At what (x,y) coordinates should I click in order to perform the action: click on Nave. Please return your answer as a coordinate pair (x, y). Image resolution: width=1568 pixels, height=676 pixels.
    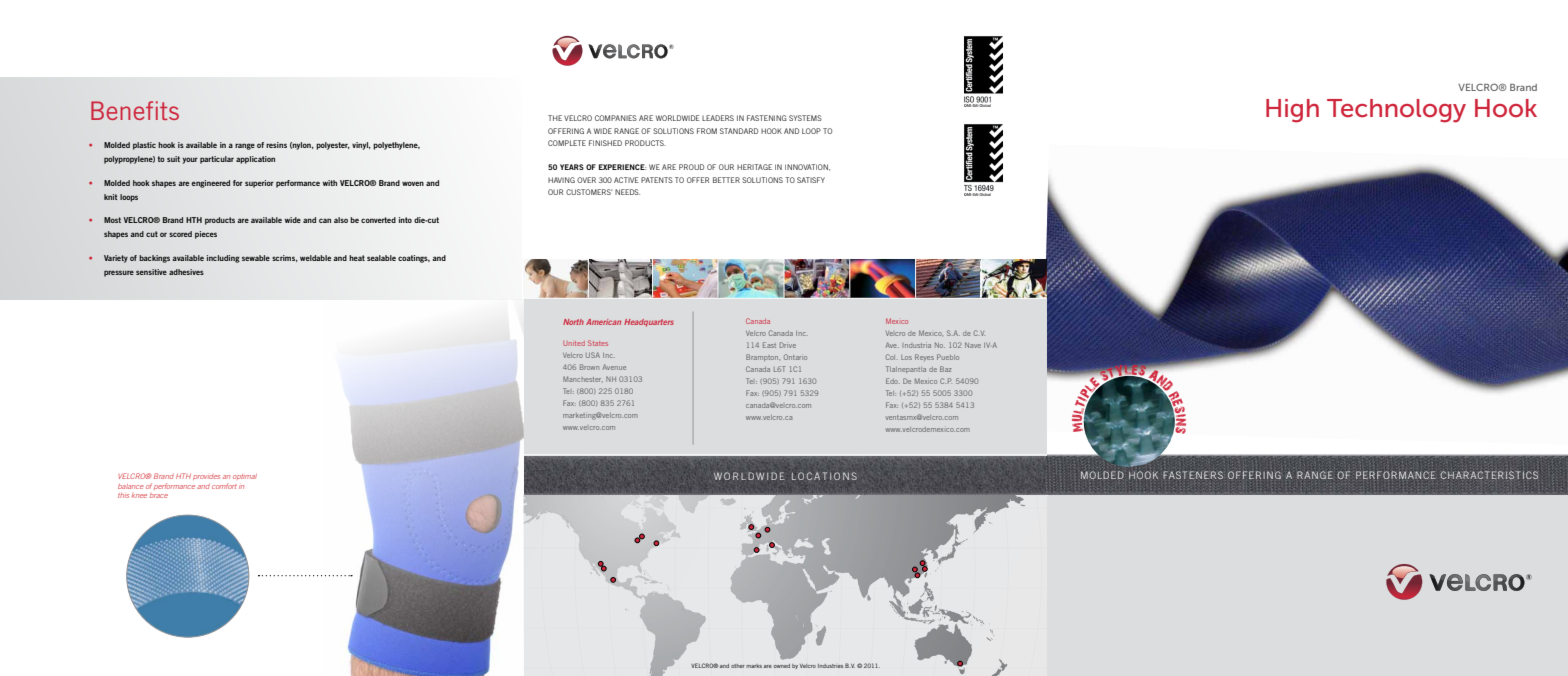
    Looking at the image, I should click on (973, 345).
